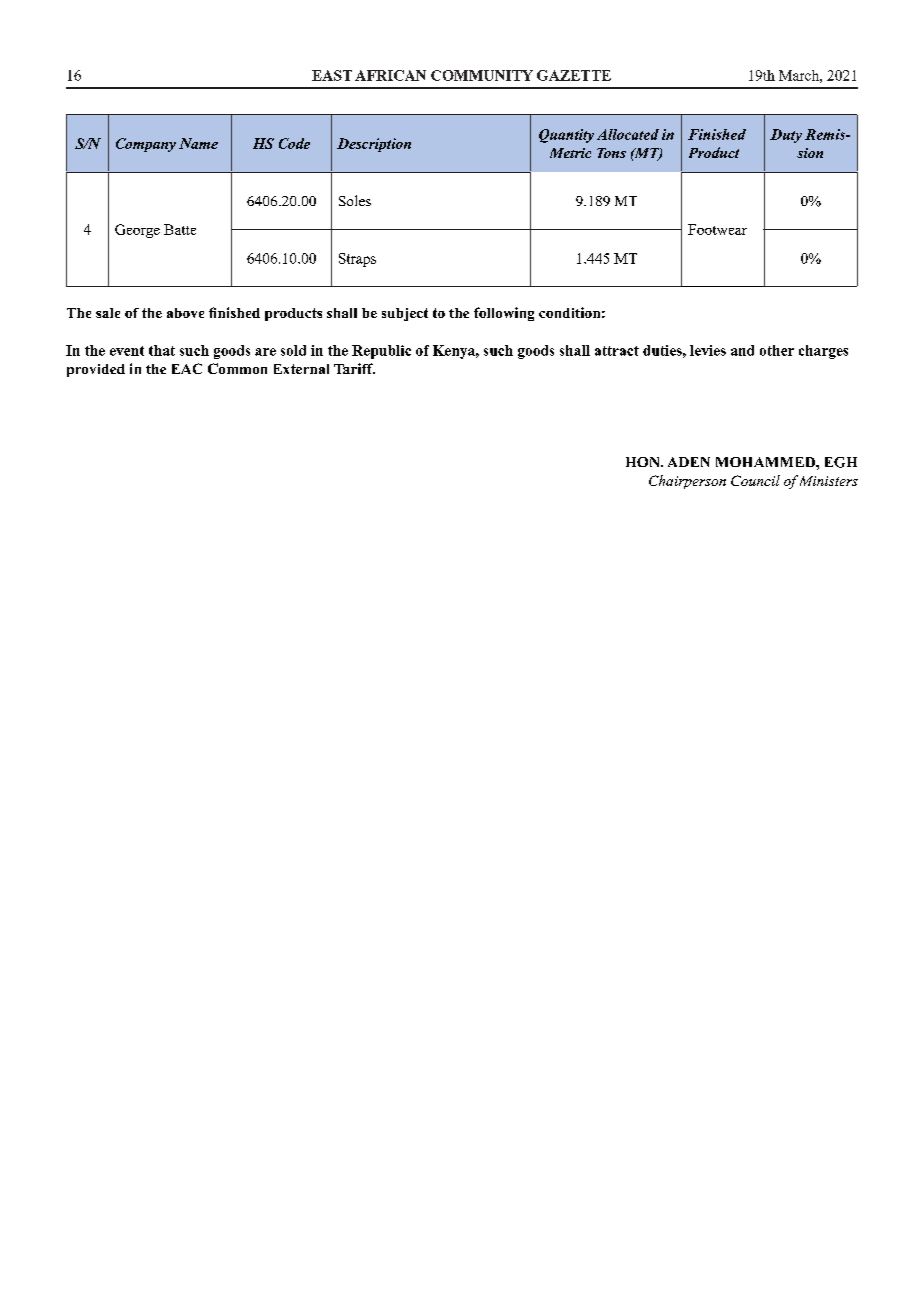 Image resolution: width=924 pixels, height=1308 pixels. Describe the element at coordinates (137, 231) in the page. I see `George` at that location.
